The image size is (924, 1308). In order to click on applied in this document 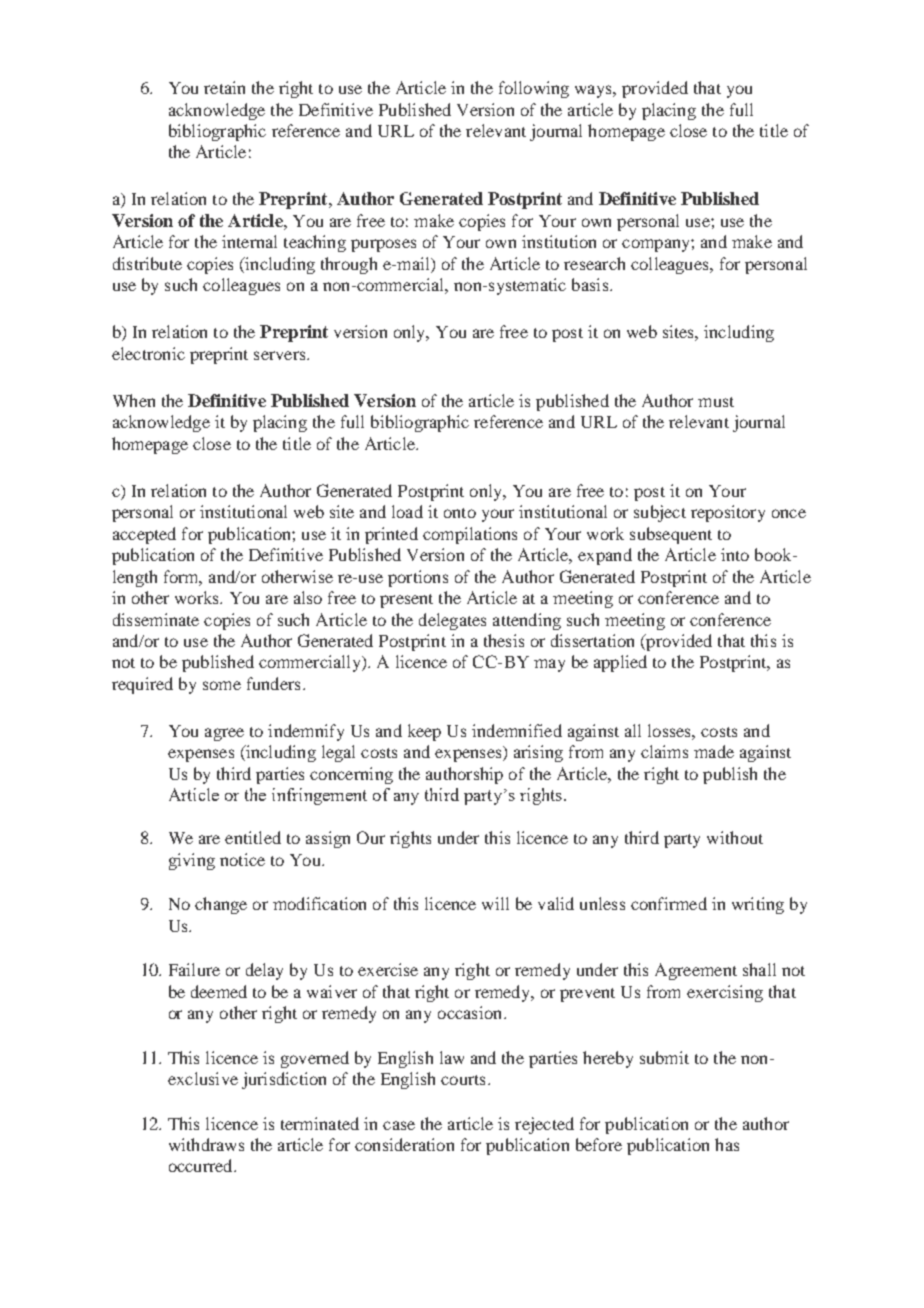, I will do `click(620, 663)`.
